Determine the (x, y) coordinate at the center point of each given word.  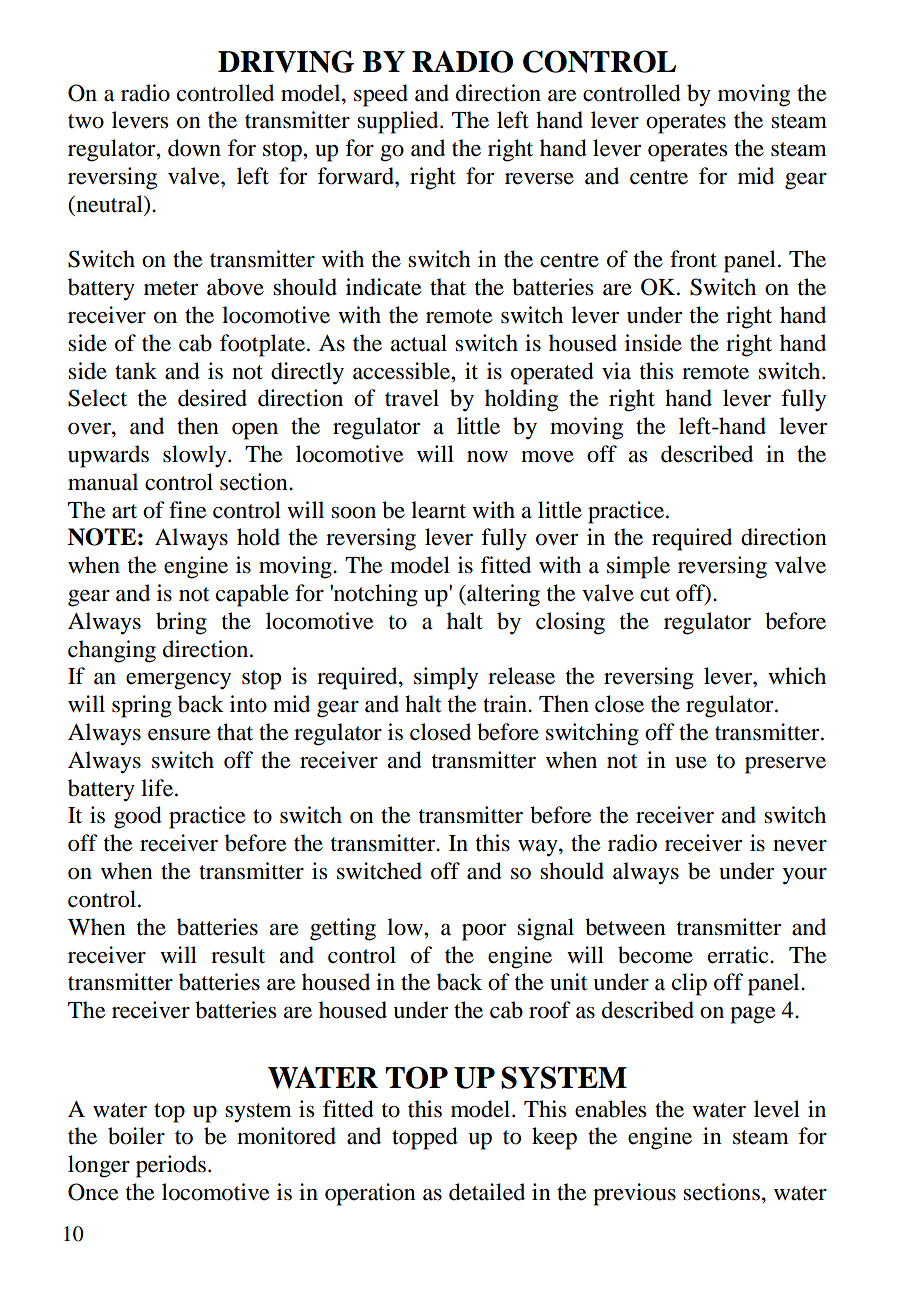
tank (136, 371)
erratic (739, 955)
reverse (539, 179)
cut (655, 594)
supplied (399, 122)
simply (446, 678)
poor (484, 932)
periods (171, 1166)
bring (181, 623)
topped (425, 1138)
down (194, 148)
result (238, 955)
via (616, 371)
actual (419, 343)
